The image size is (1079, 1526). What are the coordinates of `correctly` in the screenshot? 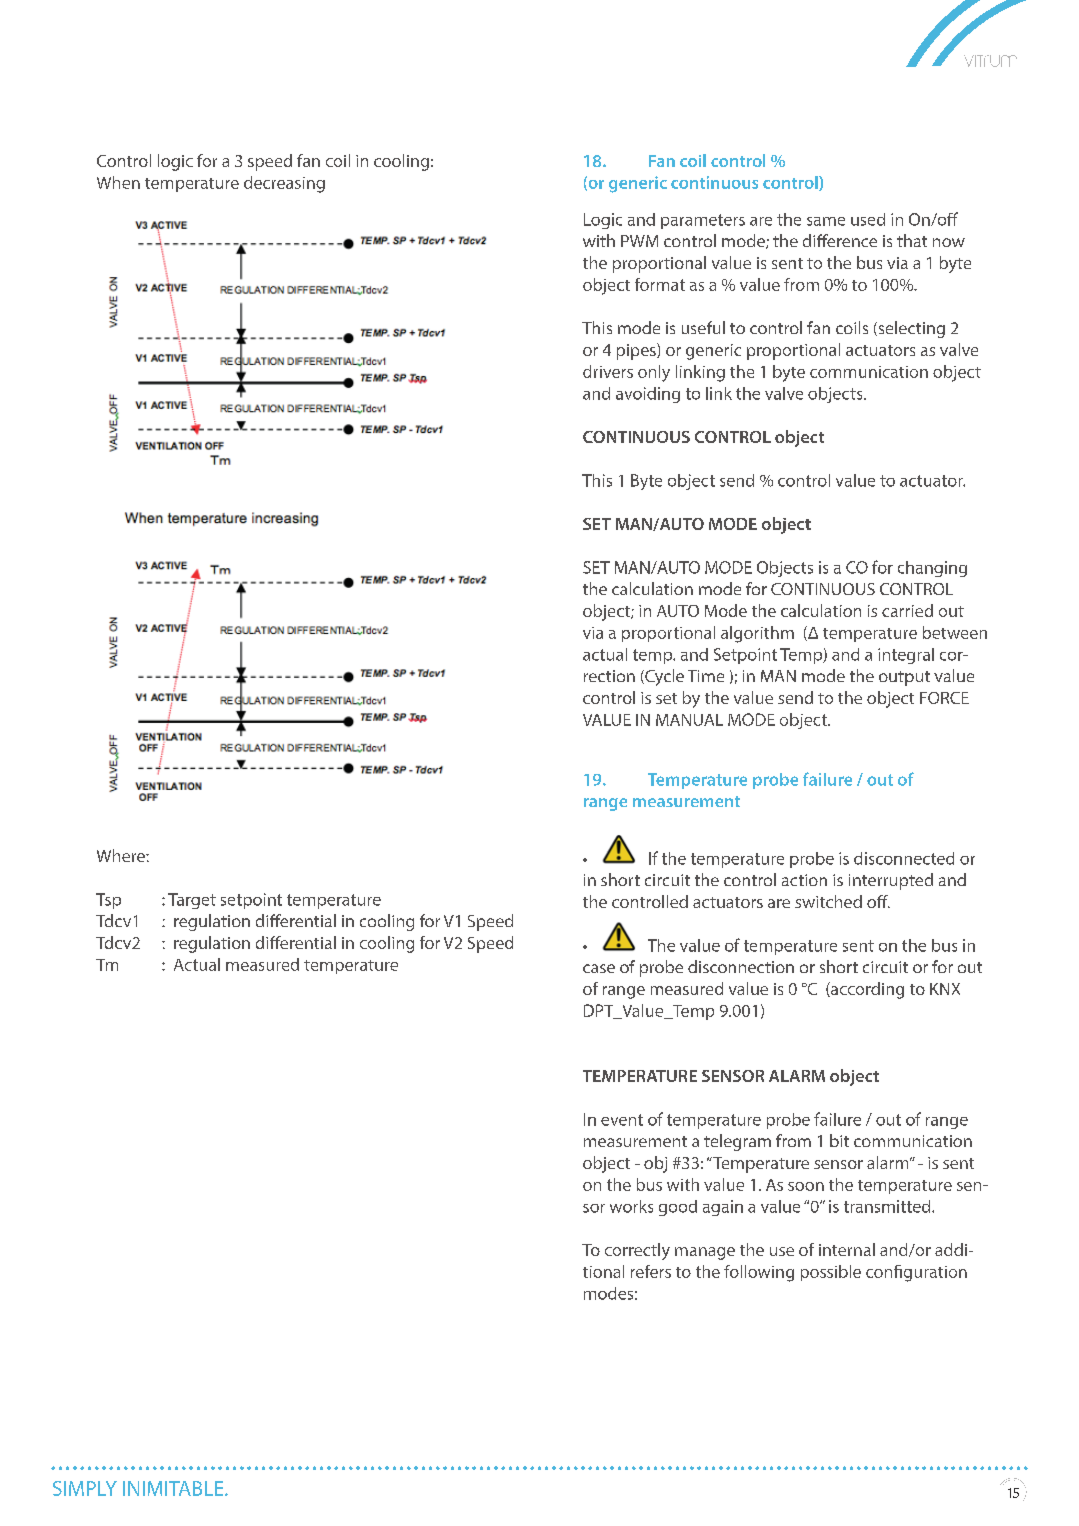 It's located at (637, 1251).
